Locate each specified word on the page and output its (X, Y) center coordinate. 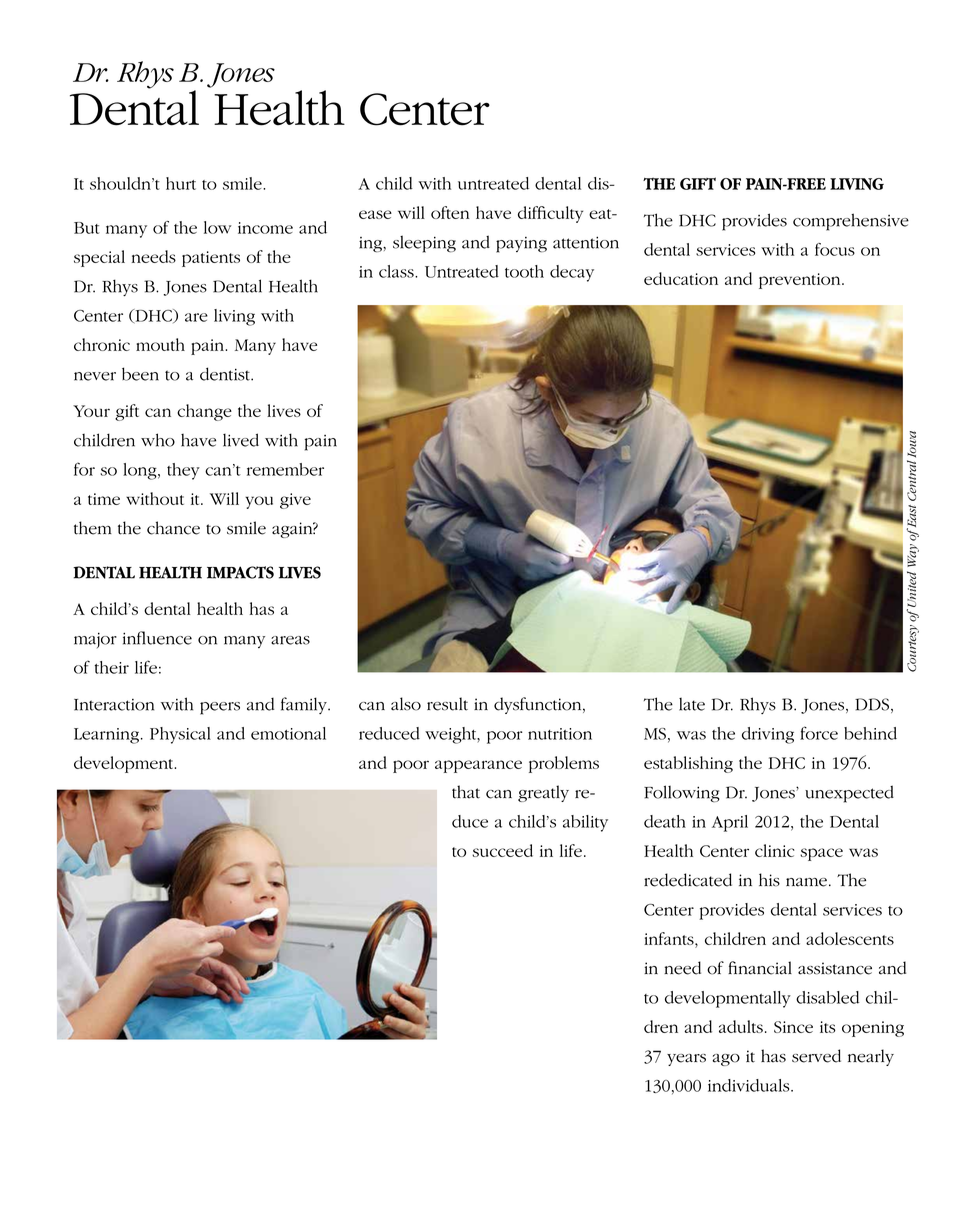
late (692, 704)
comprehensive (851, 222)
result (447, 704)
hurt (181, 183)
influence (157, 638)
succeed (502, 850)
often (450, 212)
